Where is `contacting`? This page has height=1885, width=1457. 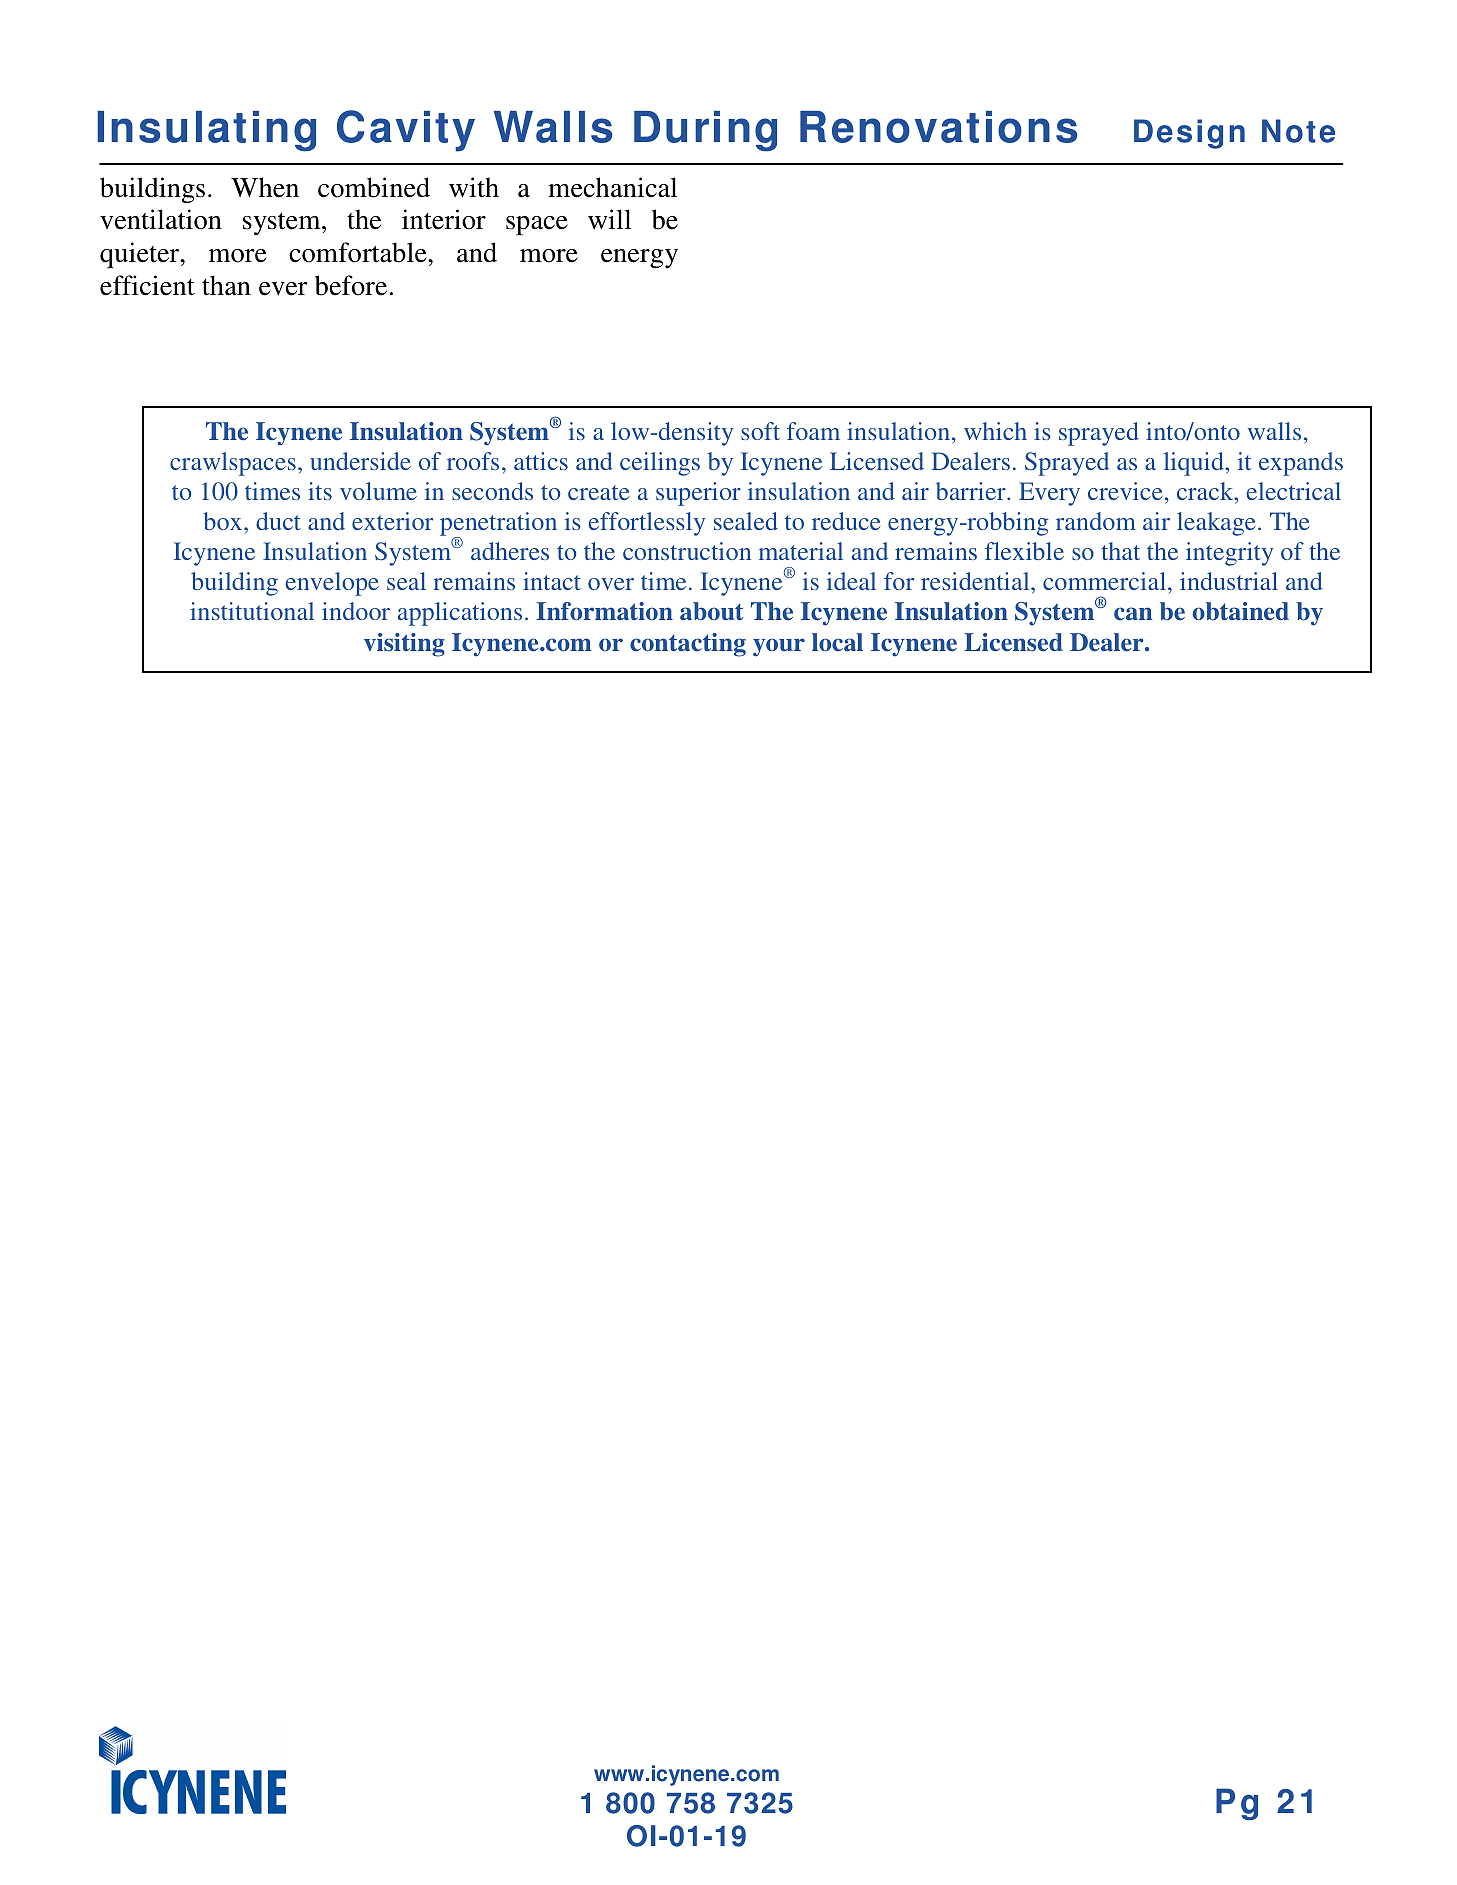 contacting is located at coordinates (688, 645).
